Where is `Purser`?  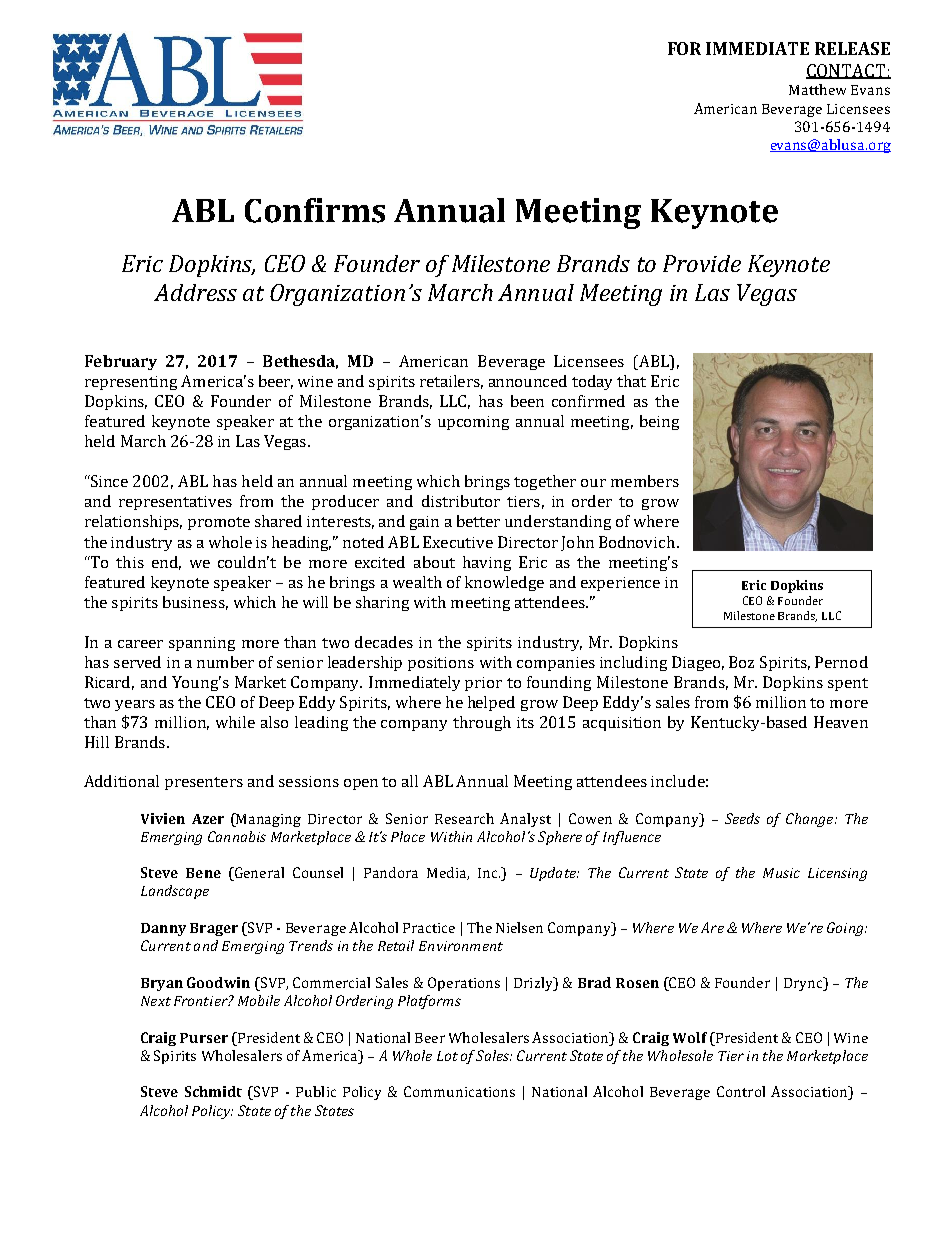 Purser is located at coordinates (204, 1038).
